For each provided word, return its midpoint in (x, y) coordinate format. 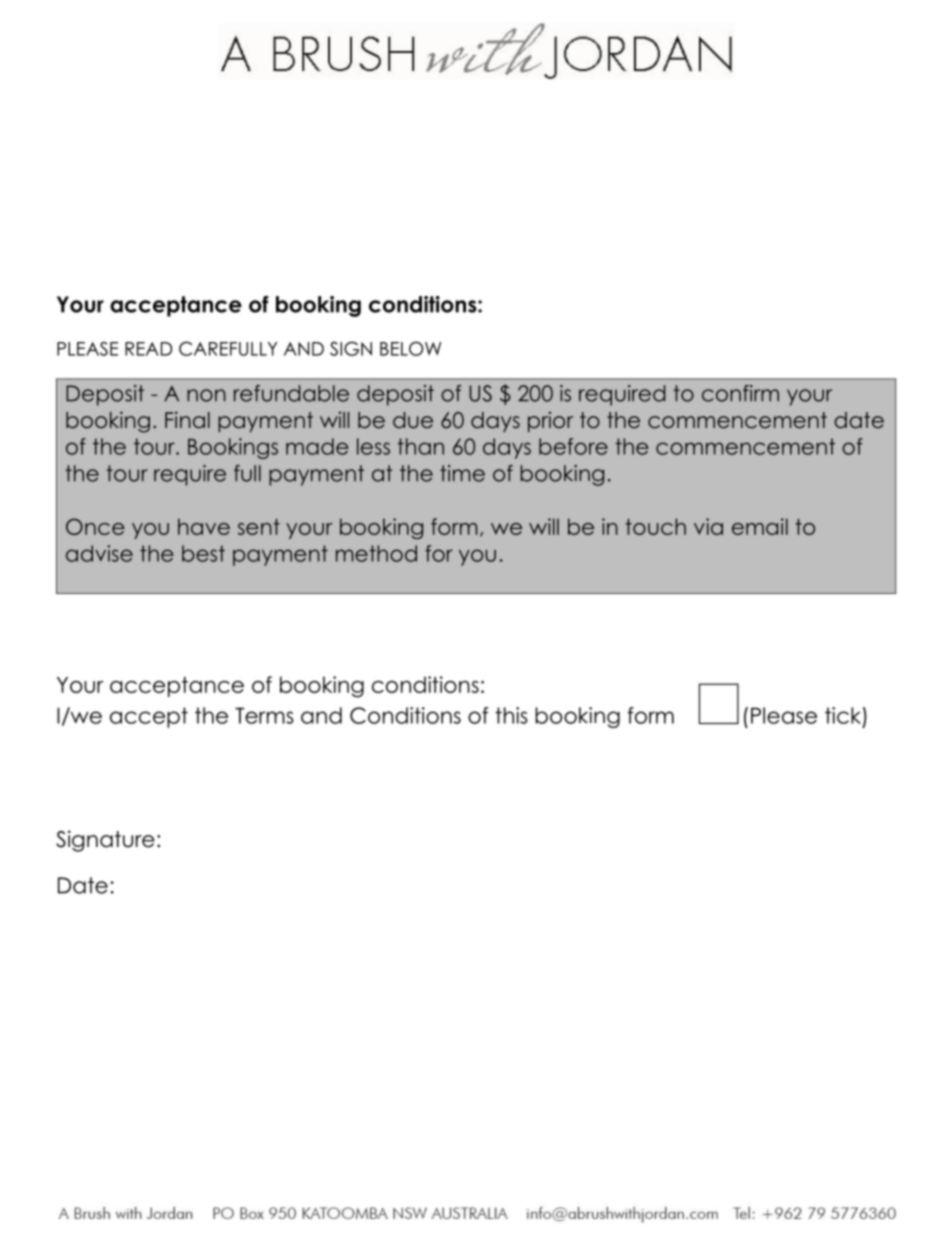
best (203, 553)
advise (99, 553)
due (413, 420)
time (462, 473)
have (204, 526)
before (573, 446)
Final (187, 420)
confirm (740, 393)
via (708, 526)
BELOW (410, 348)
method (376, 553)
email (760, 526)
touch (655, 526)
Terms (264, 715)
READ (148, 349)
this (511, 715)
